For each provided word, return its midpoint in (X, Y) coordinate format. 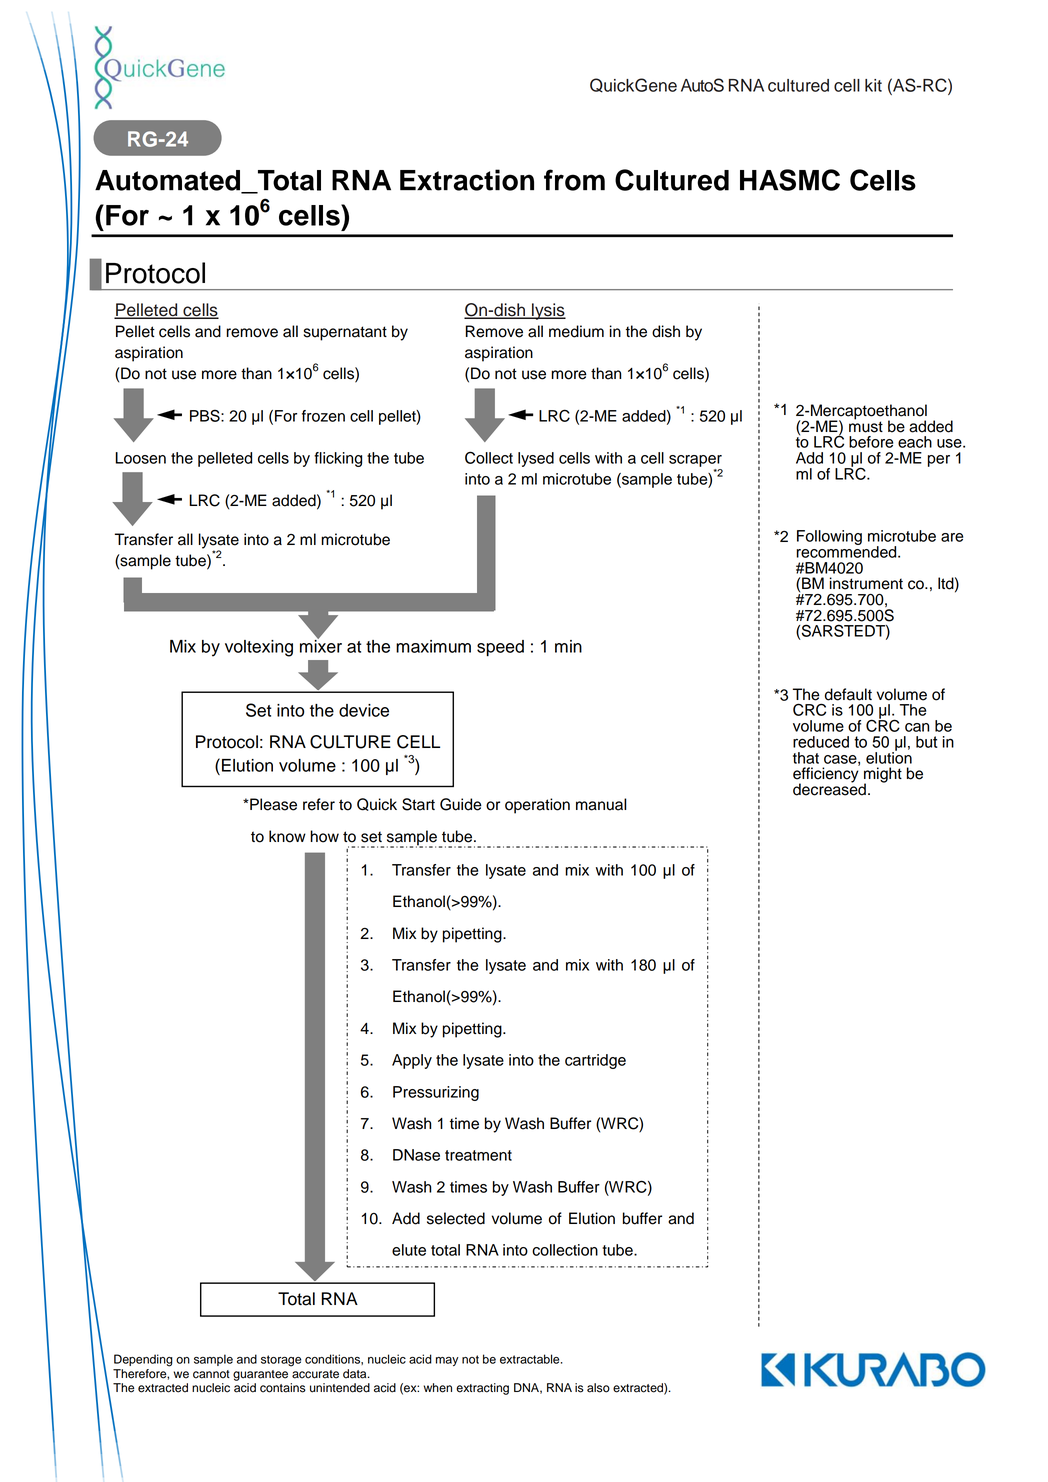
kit (873, 85)
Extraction (467, 180)
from (574, 180)
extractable (531, 1359)
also (598, 1388)
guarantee (260, 1375)
